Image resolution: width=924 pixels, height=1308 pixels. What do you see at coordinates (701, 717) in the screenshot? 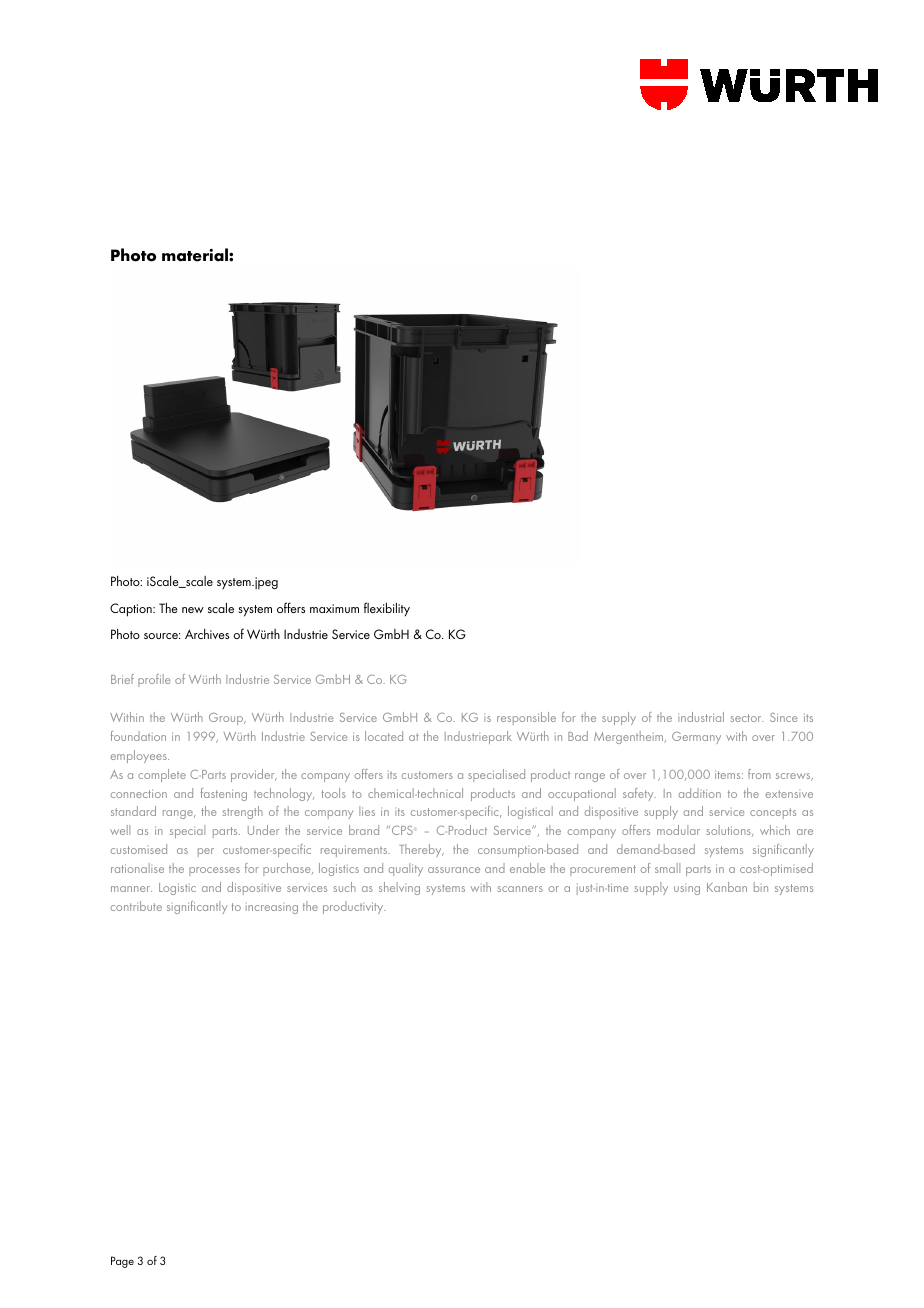
I see `industrial` at bounding box center [701, 717].
